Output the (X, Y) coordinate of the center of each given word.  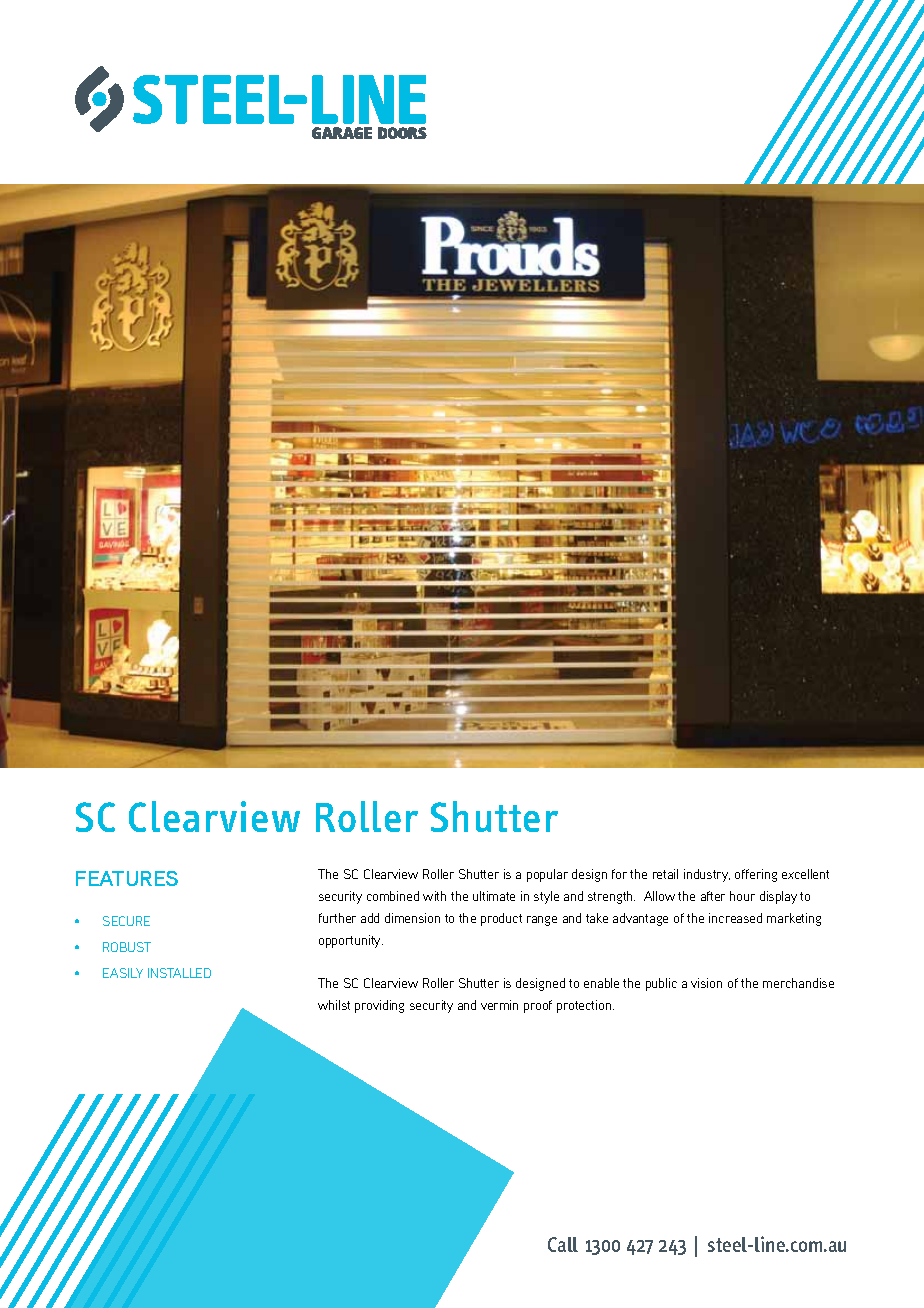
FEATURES (127, 878)
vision (706, 983)
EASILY (123, 973)
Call (563, 1244)
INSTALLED (179, 973)
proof (538, 1006)
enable (601, 983)
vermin (499, 1005)
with (434, 896)
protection (585, 1006)
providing (379, 1006)
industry (707, 875)
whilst (334, 1005)
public (661, 984)
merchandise (798, 983)
